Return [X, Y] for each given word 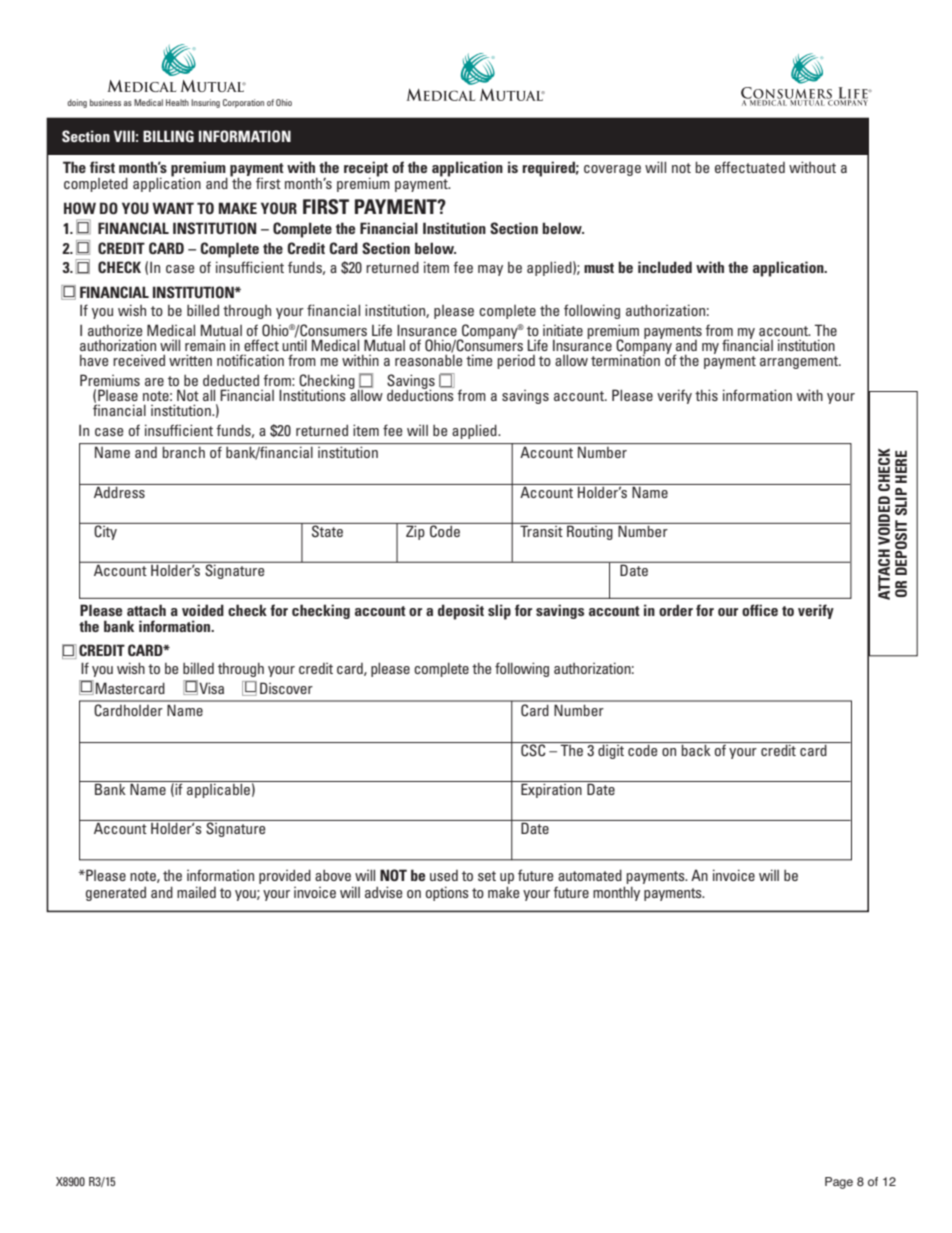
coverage [612, 170]
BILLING [168, 136]
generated [116, 894]
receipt [366, 170]
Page [839, 1183]
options [447, 893]
